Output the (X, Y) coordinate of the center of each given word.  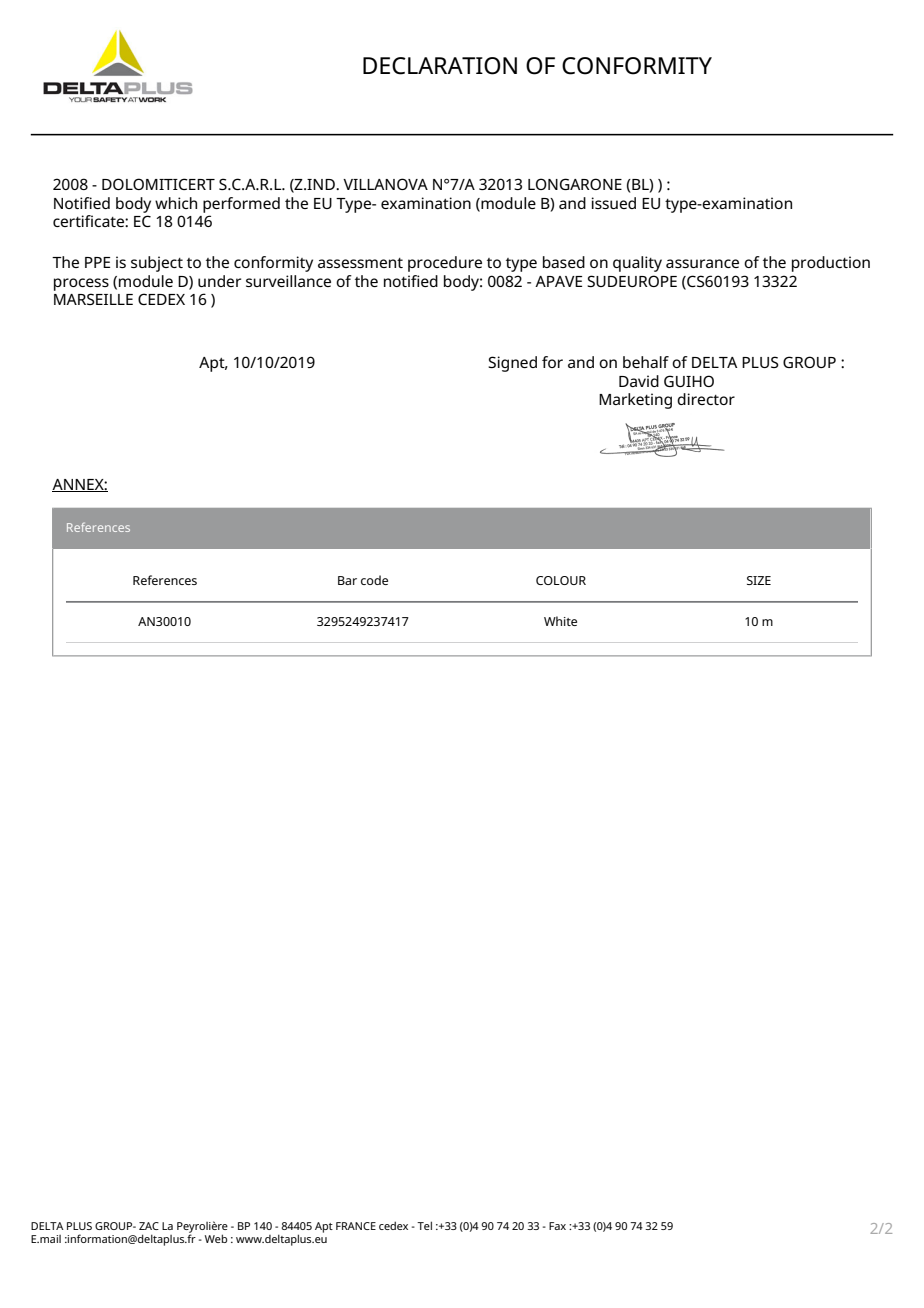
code (374, 580)
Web (216, 1238)
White (560, 621)
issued (613, 203)
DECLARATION (440, 66)
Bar (347, 580)
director (706, 399)
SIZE (759, 580)
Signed (512, 364)
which (176, 203)
